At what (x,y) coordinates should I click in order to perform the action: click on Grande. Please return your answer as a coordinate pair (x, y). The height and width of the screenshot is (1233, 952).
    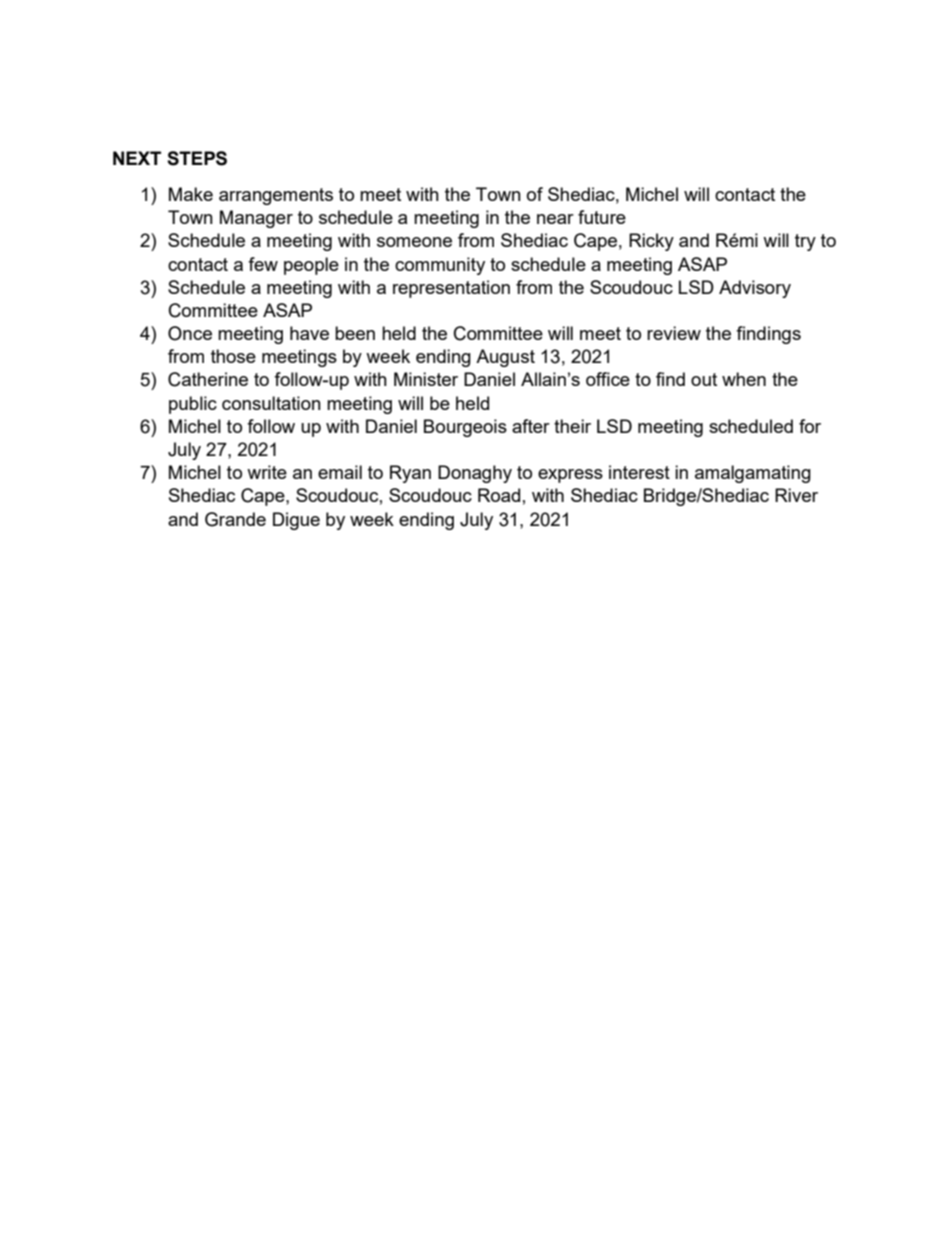
    Looking at the image, I should click on (235, 519).
